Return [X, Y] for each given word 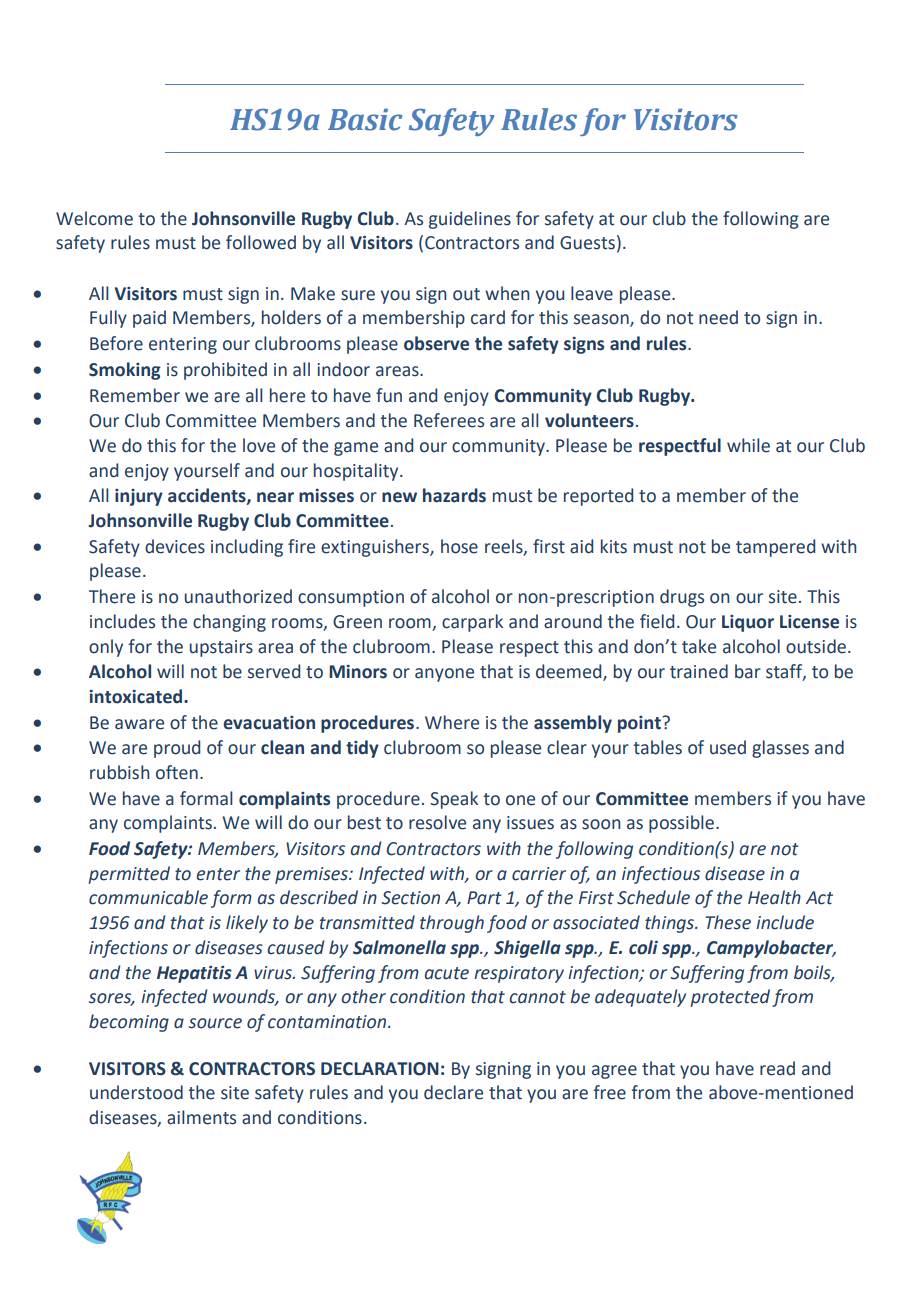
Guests [587, 243]
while [748, 445]
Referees [449, 420]
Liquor [748, 623]
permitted [129, 875]
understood [136, 1092]
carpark [472, 623]
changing [229, 623]
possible [681, 824]
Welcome [94, 218]
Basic [365, 119]
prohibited [225, 371]
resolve [437, 822]
